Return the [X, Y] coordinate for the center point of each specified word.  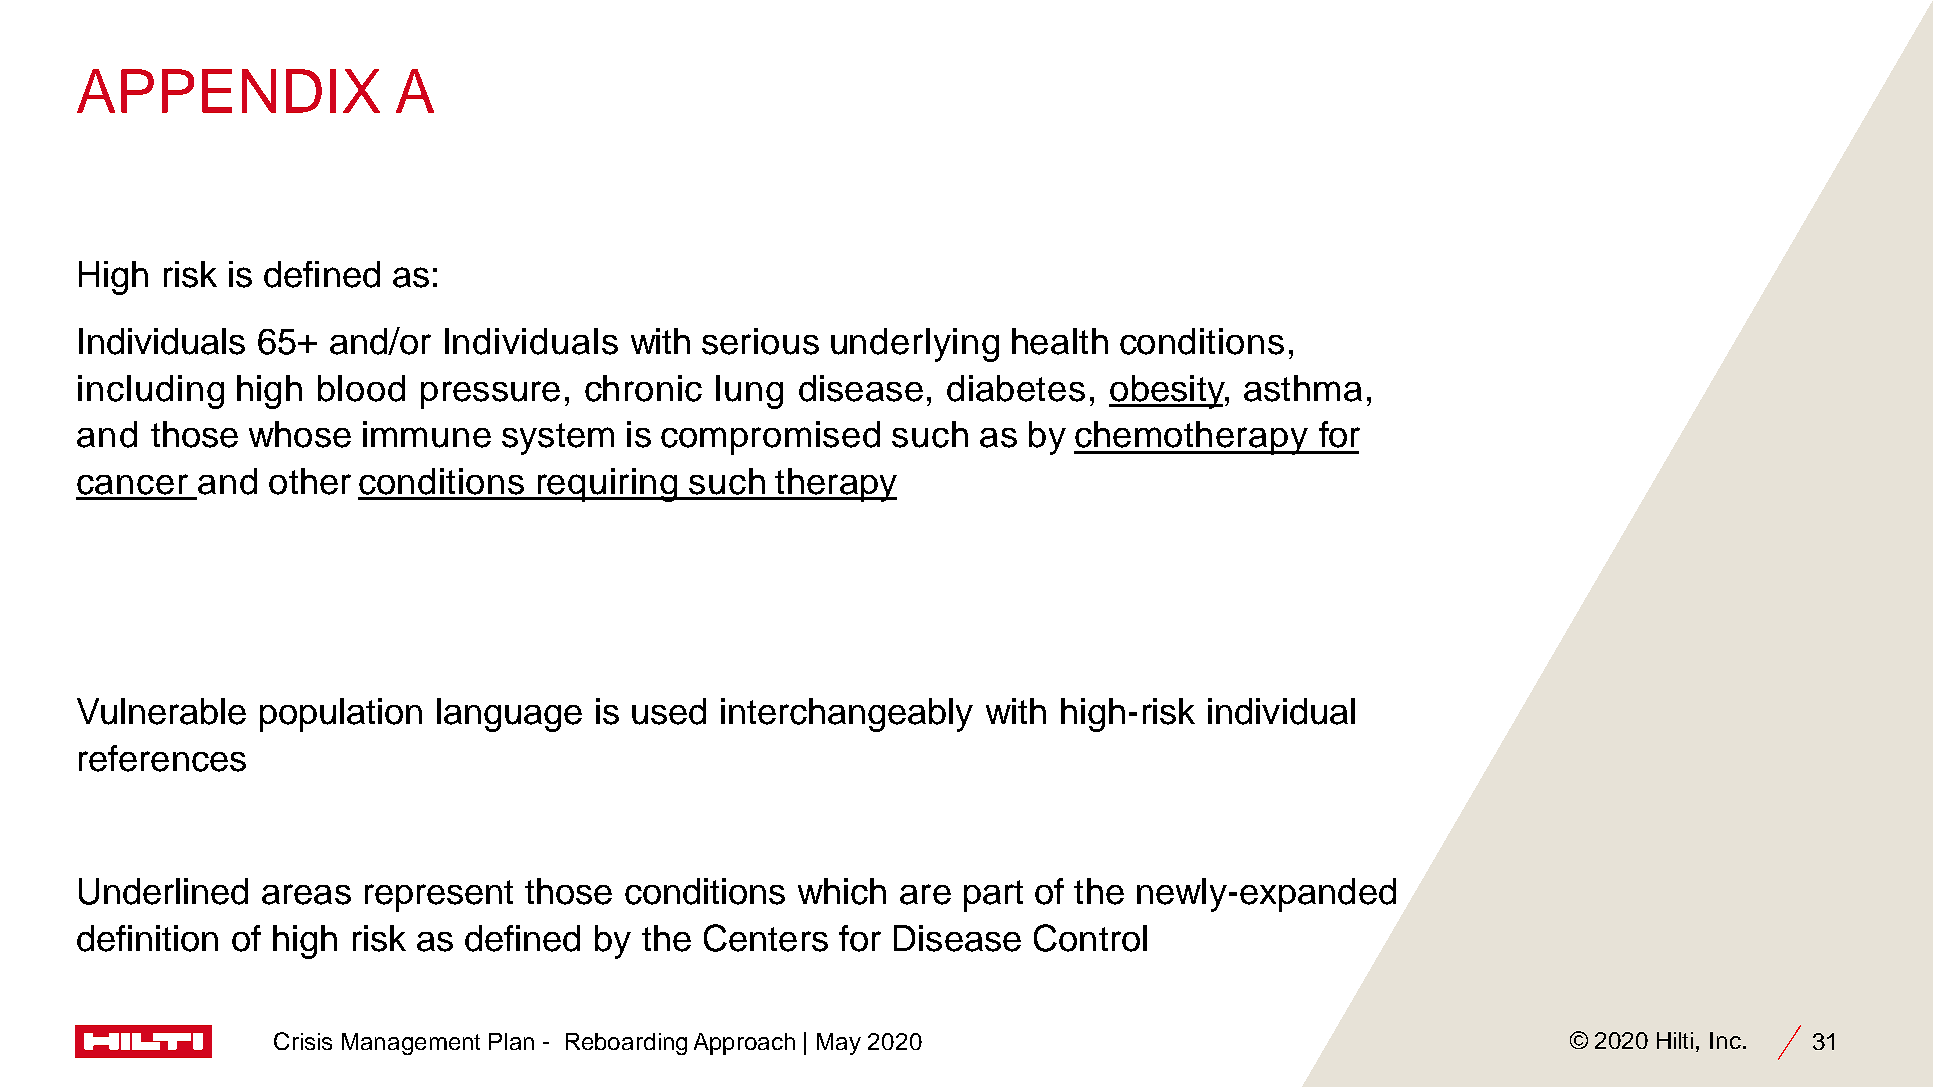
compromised [770, 438]
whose [300, 434]
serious [760, 341]
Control [1090, 938]
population [341, 715]
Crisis [303, 1041]
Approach [744, 1044]
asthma [1303, 388]
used [669, 711]
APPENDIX [228, 91]
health [1060, 341]
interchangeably [847, 715]
